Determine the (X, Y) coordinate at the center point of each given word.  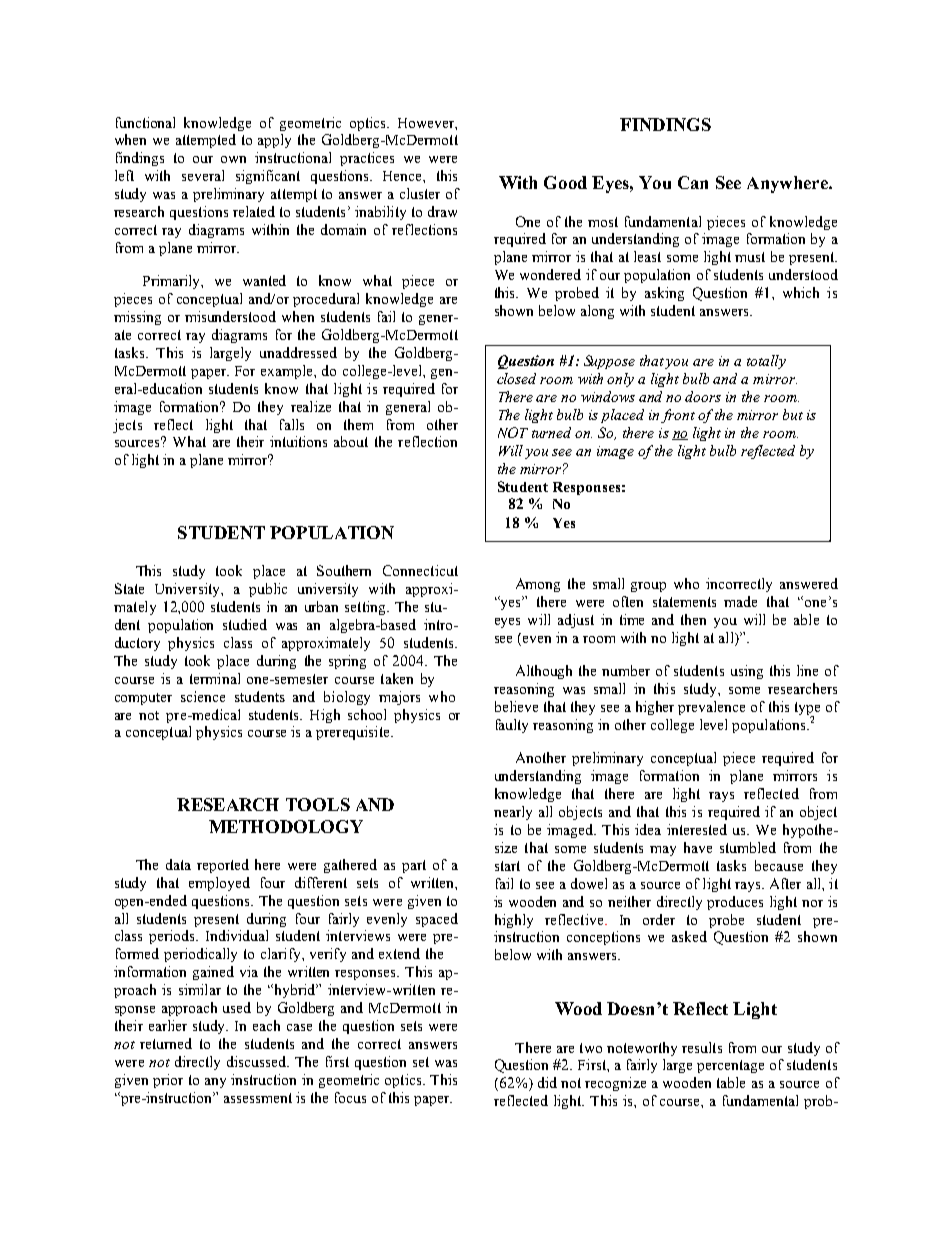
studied (245, 624)
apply (274, 141)
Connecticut (420, 570)
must (750, 257)
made (740, 601)
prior (168, 1081)
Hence (403, 176)
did (547, 1082)
